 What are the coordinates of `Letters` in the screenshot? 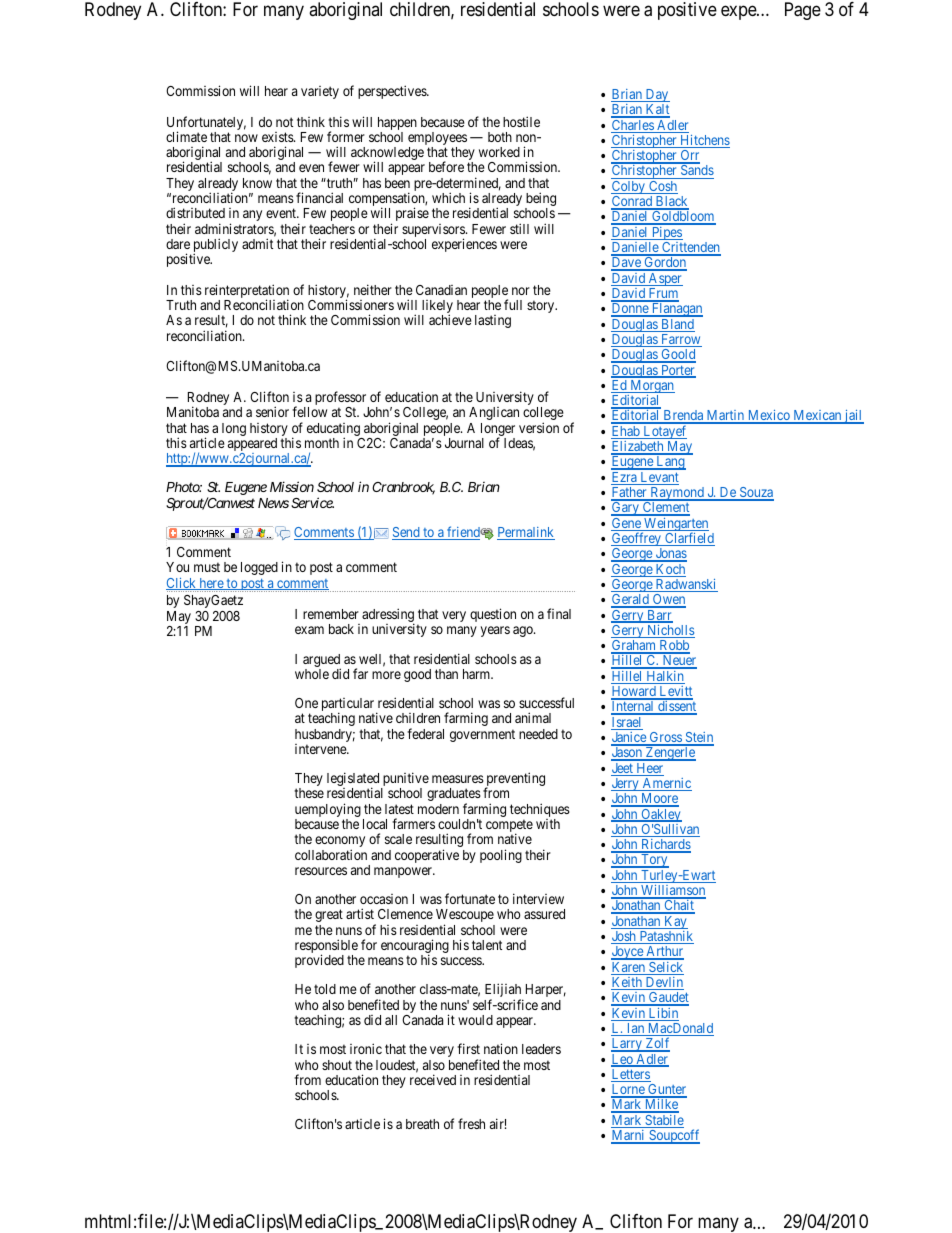 It's located at (631, 1075).
